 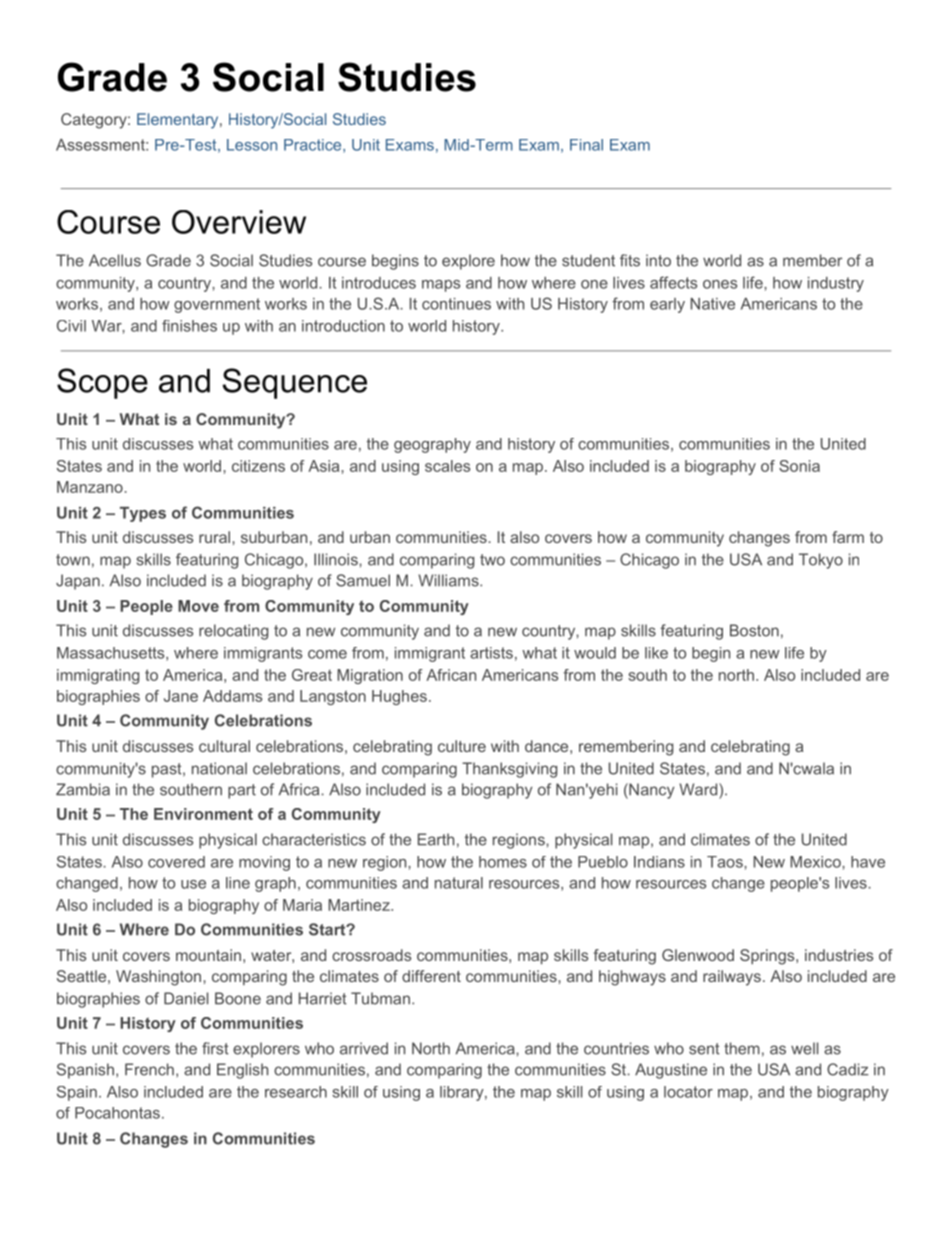 I want to click on Boston, so click(x=754, y=630).
